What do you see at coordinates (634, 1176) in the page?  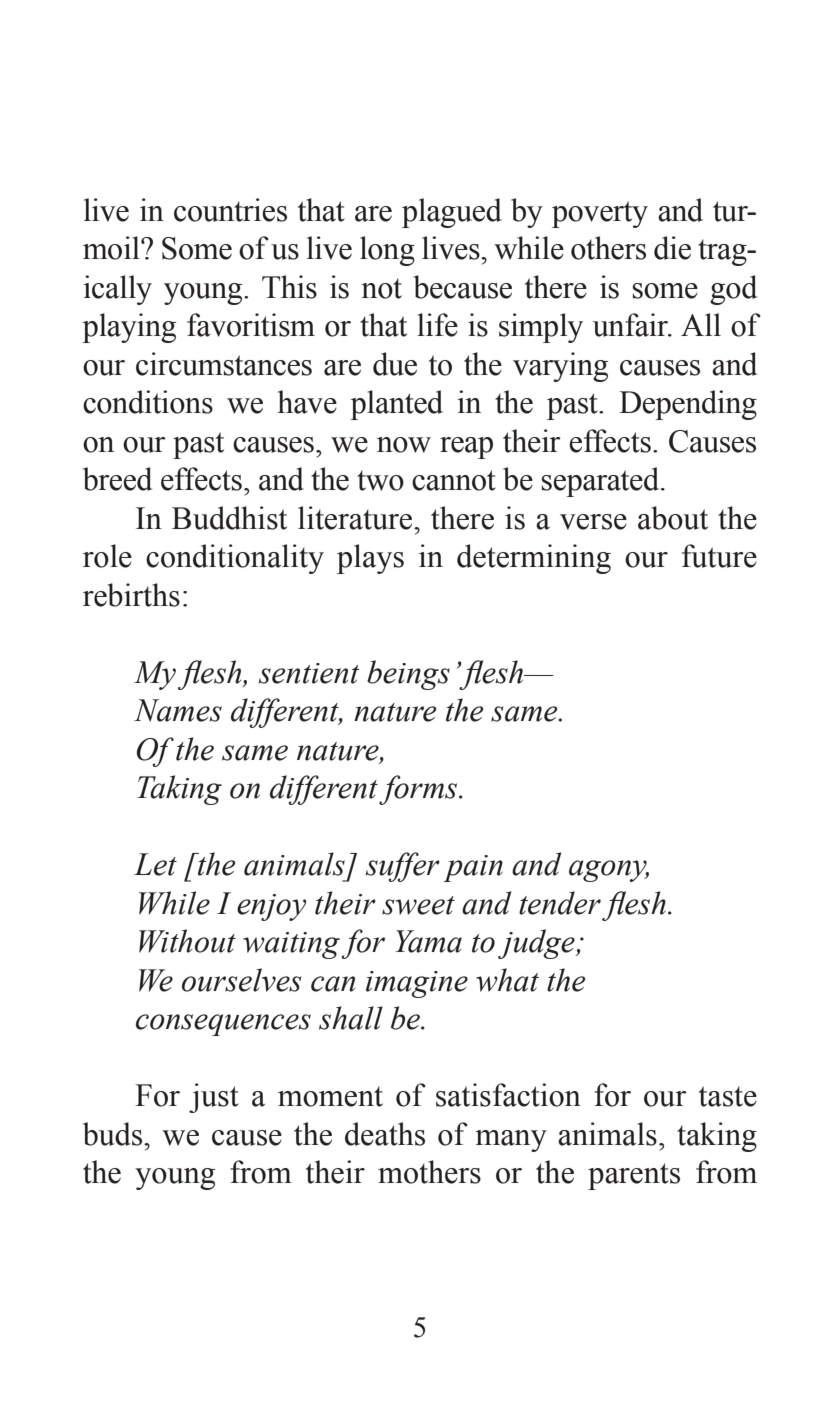 I see `parents` at bounding box center [634, 1176].
